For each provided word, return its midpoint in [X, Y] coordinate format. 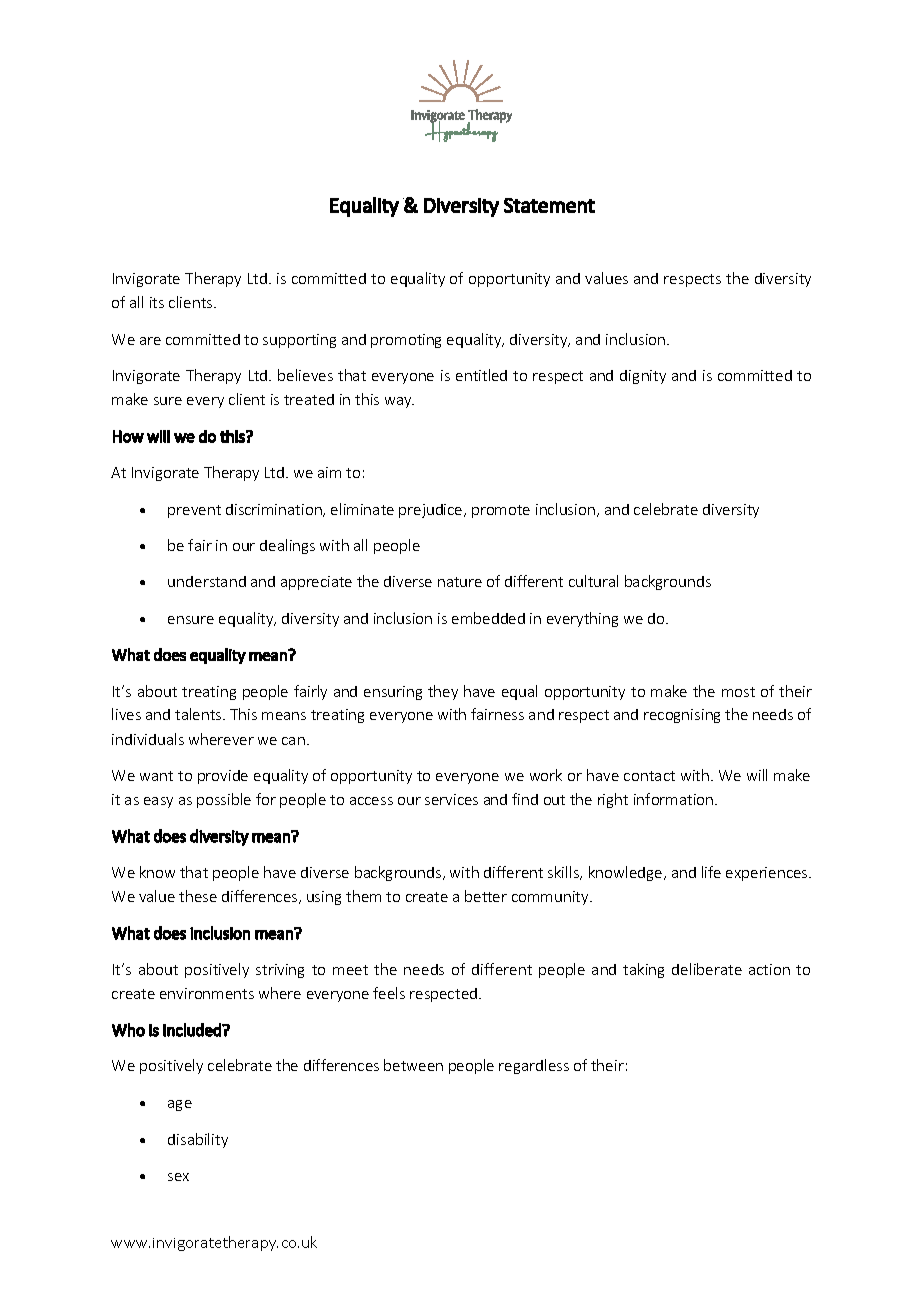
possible [224, 800]
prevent [194, 511]
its [157, 302]
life [711, 872]
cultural [593, 581]
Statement [549, 205]
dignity [643, 377]
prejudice [432, 511]
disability [198, 1140]
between [413, 1065]
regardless [534, 1066]
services [451, 799]
